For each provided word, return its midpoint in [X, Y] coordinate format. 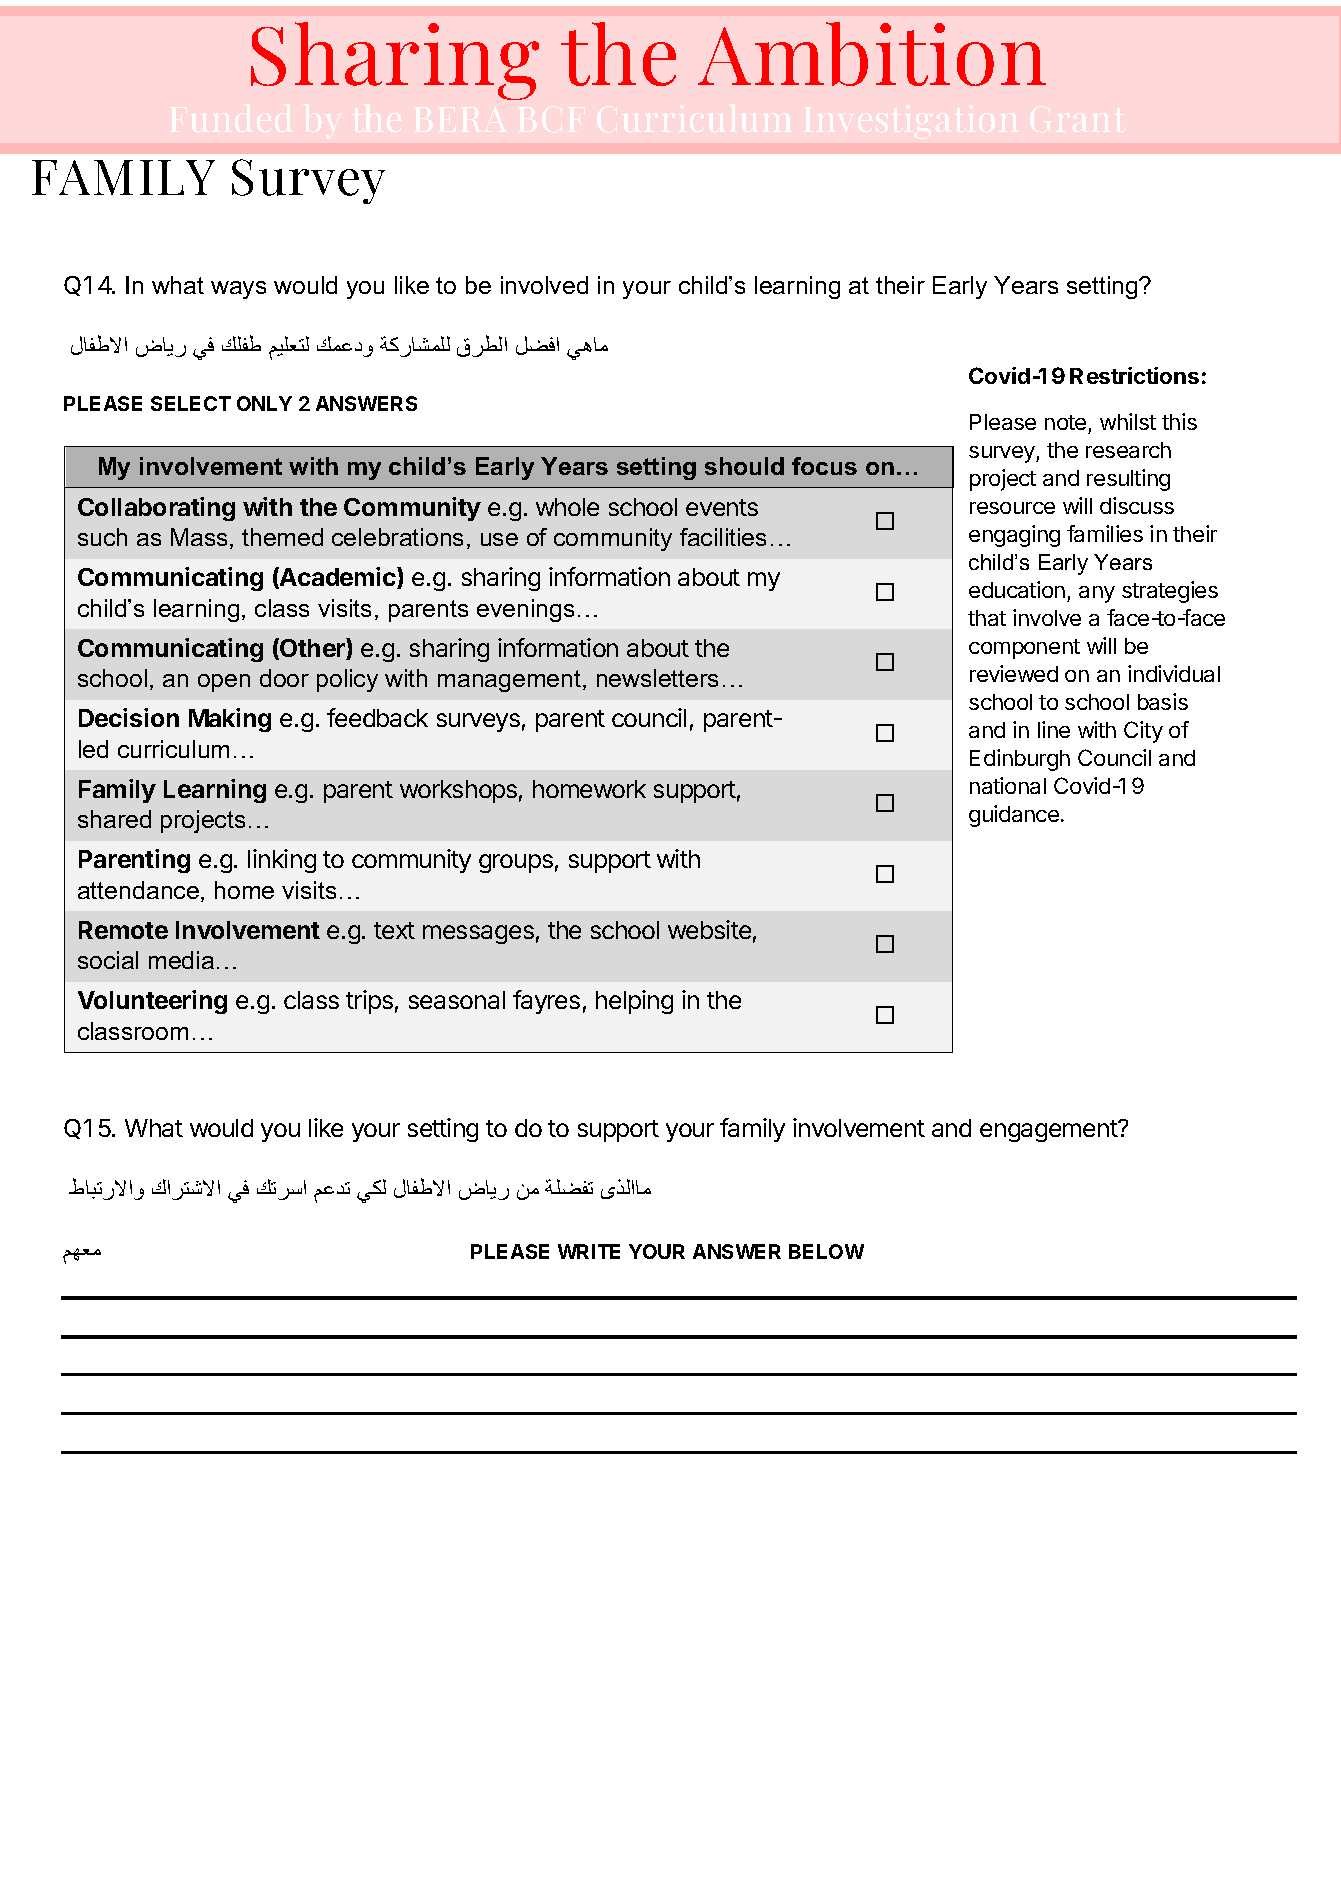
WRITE [589, 1251]
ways [238, 290]
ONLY [264, 403]
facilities [723, 537]
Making [230, 720]
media [181, 960]
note [1067, 424]
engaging [1014, 536]
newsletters [657, 678]
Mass [199, 537]
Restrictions [1134, 375]
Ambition [872, 54]
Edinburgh [1020, 760]
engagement [1049, 1131]
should [744, 466]
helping [634, 1002]
